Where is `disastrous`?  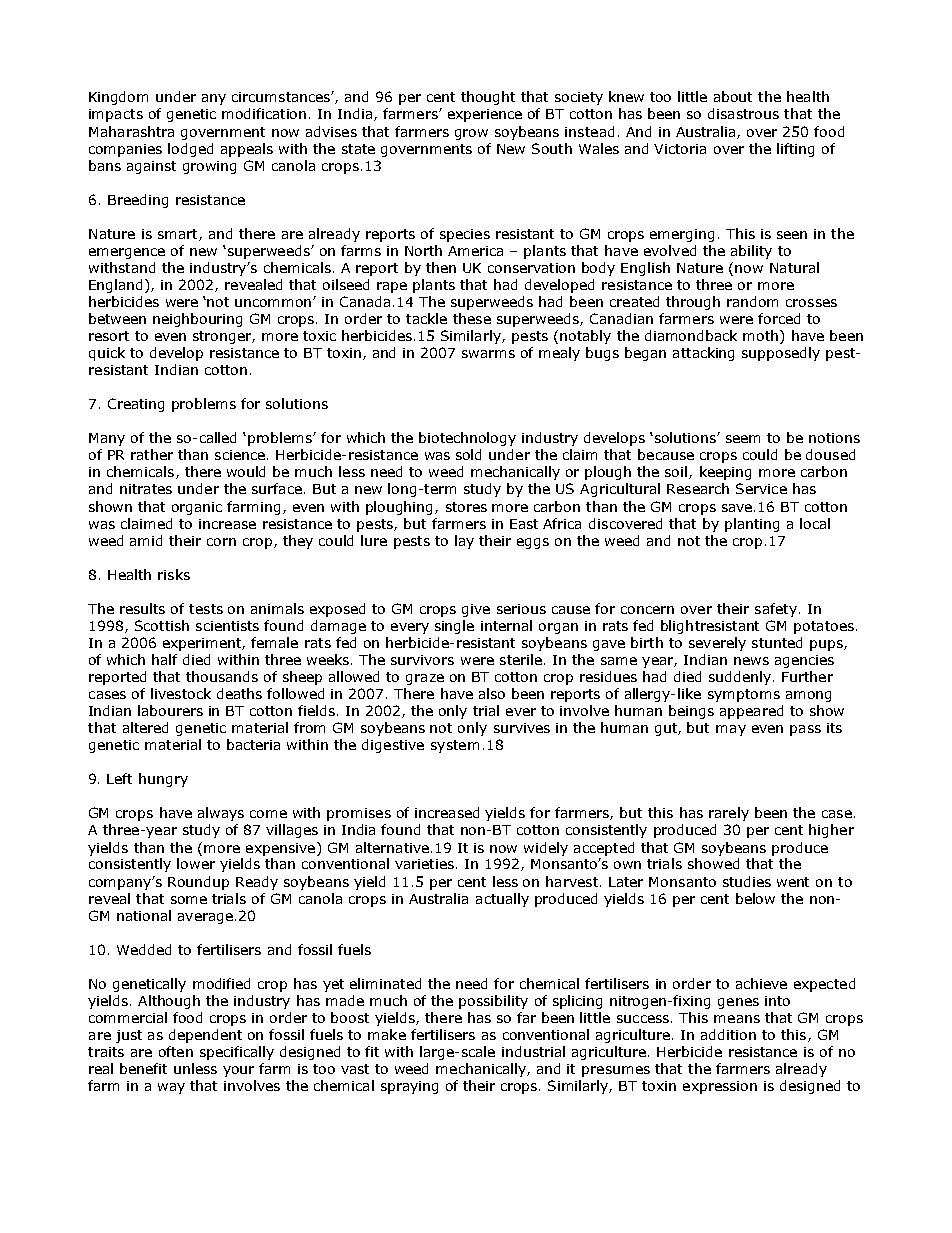 disastrous is located at coordinates (743, 113).
